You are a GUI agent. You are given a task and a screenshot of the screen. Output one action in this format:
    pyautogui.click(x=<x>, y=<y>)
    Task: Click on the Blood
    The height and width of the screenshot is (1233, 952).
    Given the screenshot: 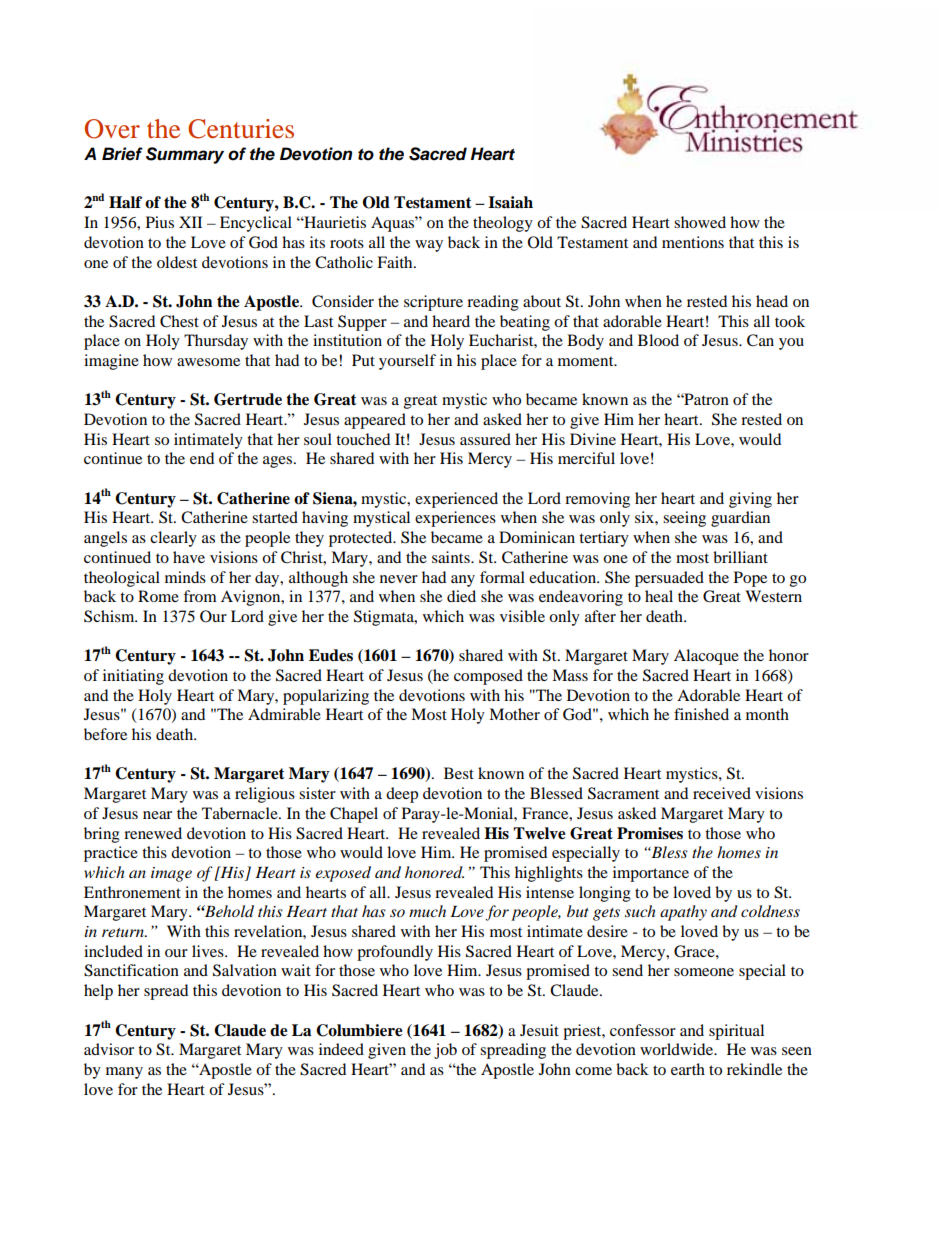 What is the action you would take?
    pyautogui.click(x=658, y=340)
